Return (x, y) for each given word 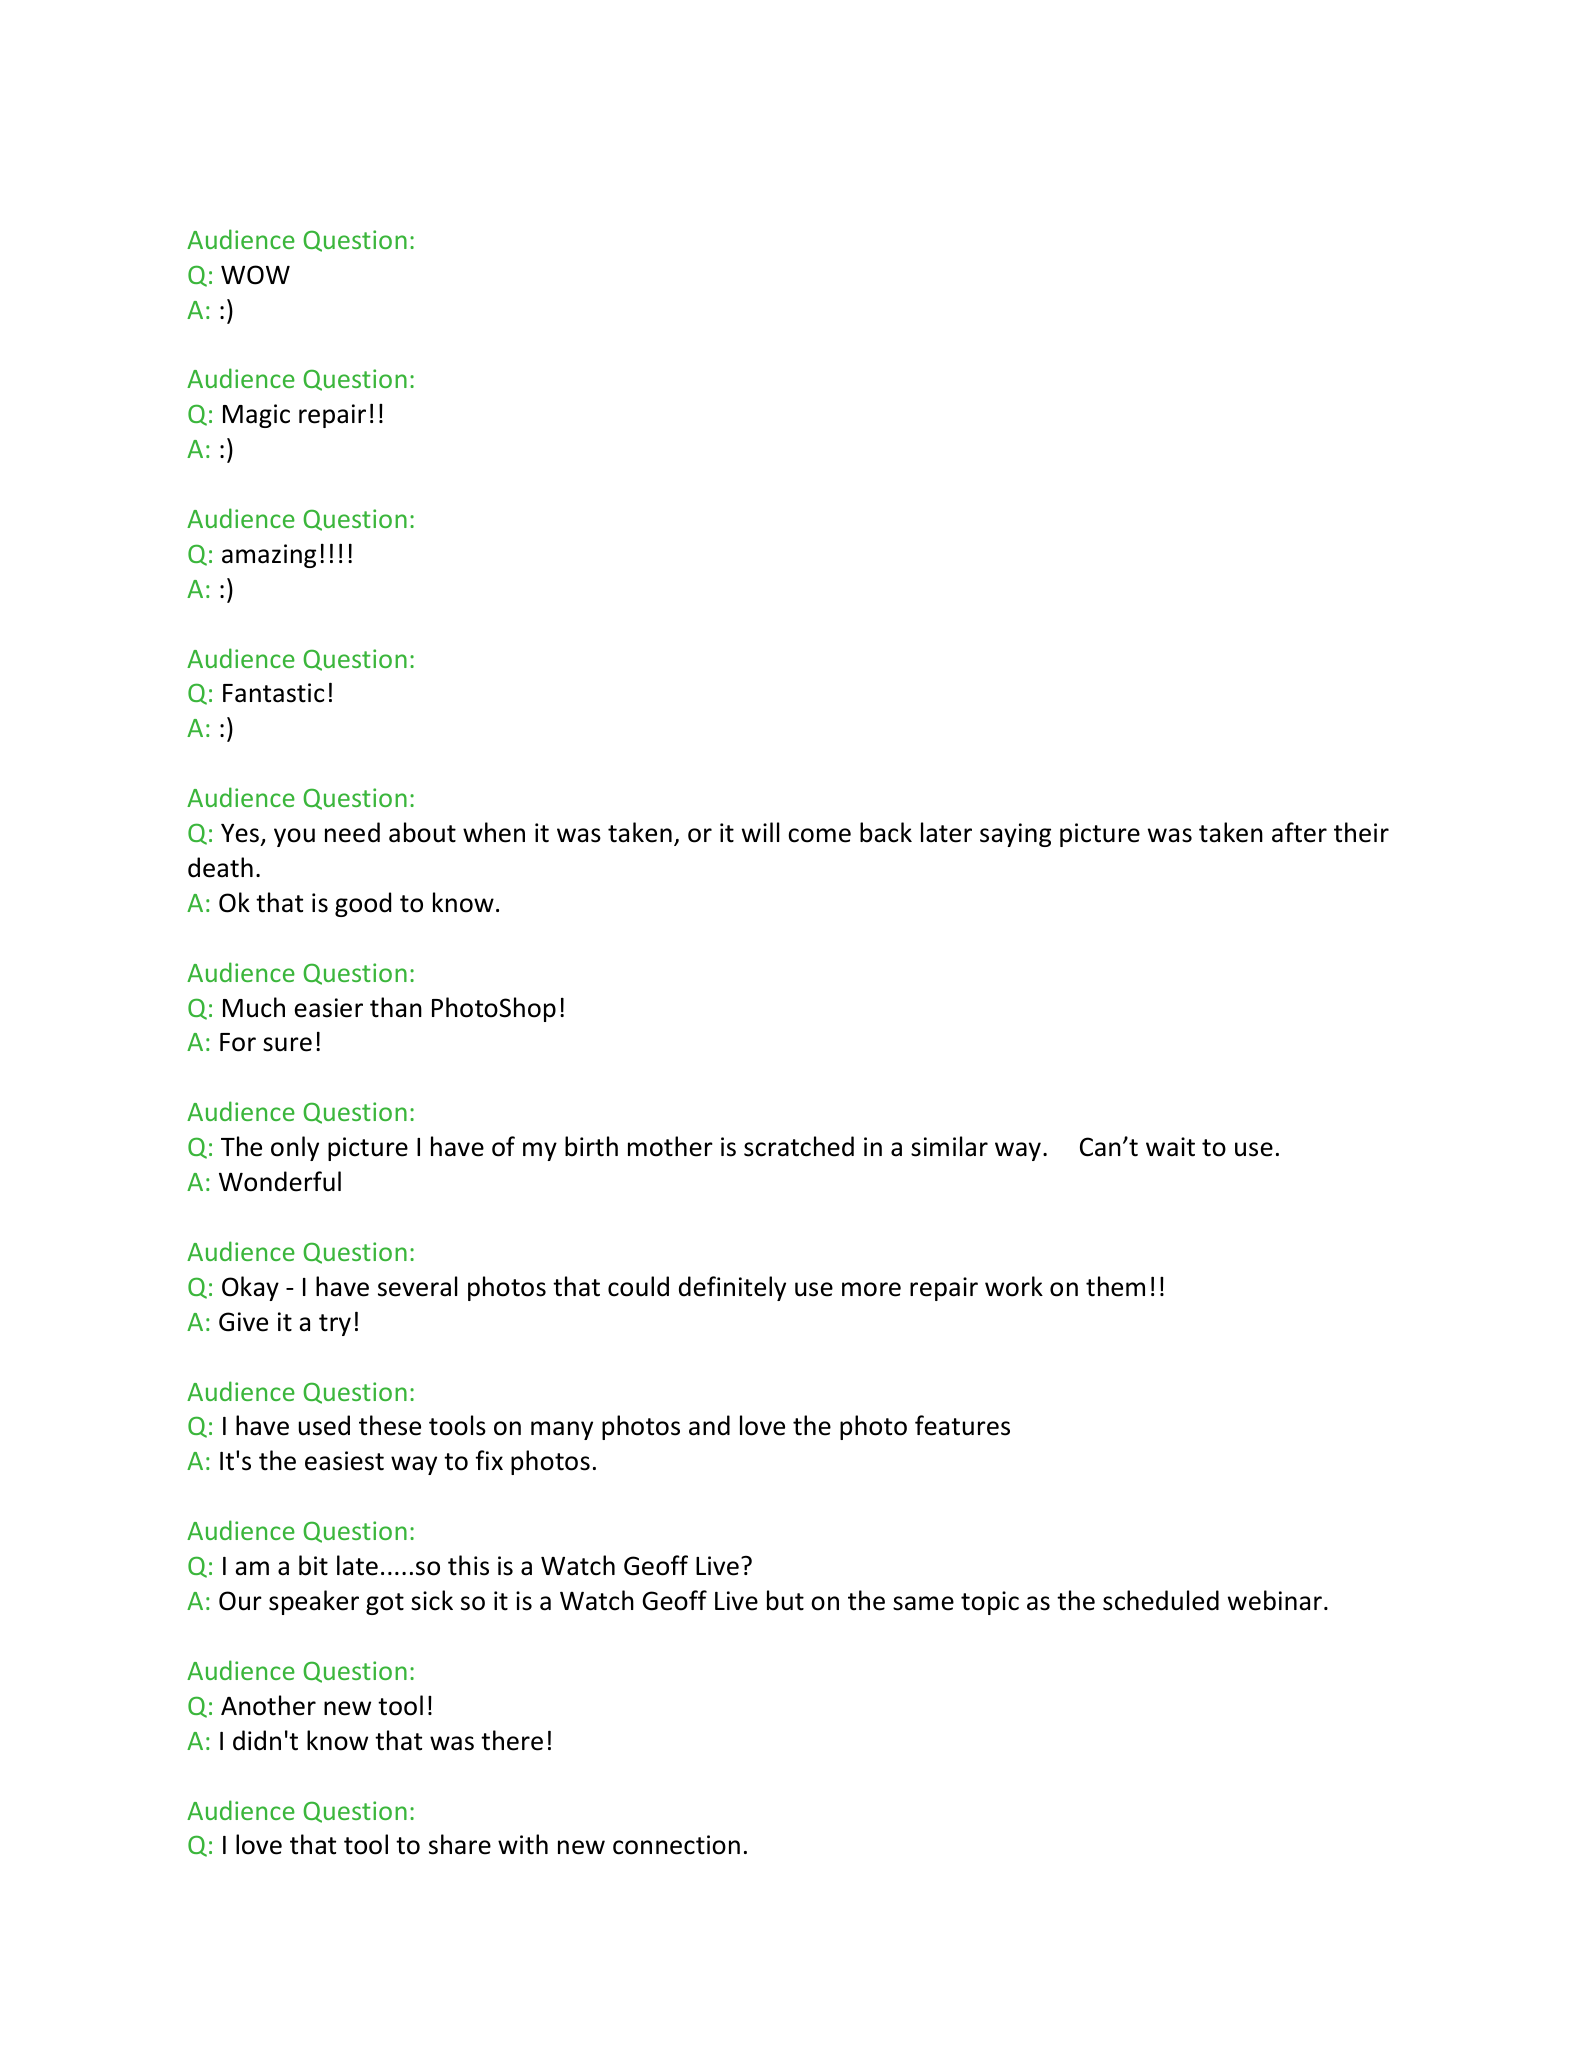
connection (676, 1845)
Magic (256, 416)
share (460, 1844)
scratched (799, 1146)
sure (287, 1044)
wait (1170, 1147)
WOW (255, 275)
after (1299, 832)
